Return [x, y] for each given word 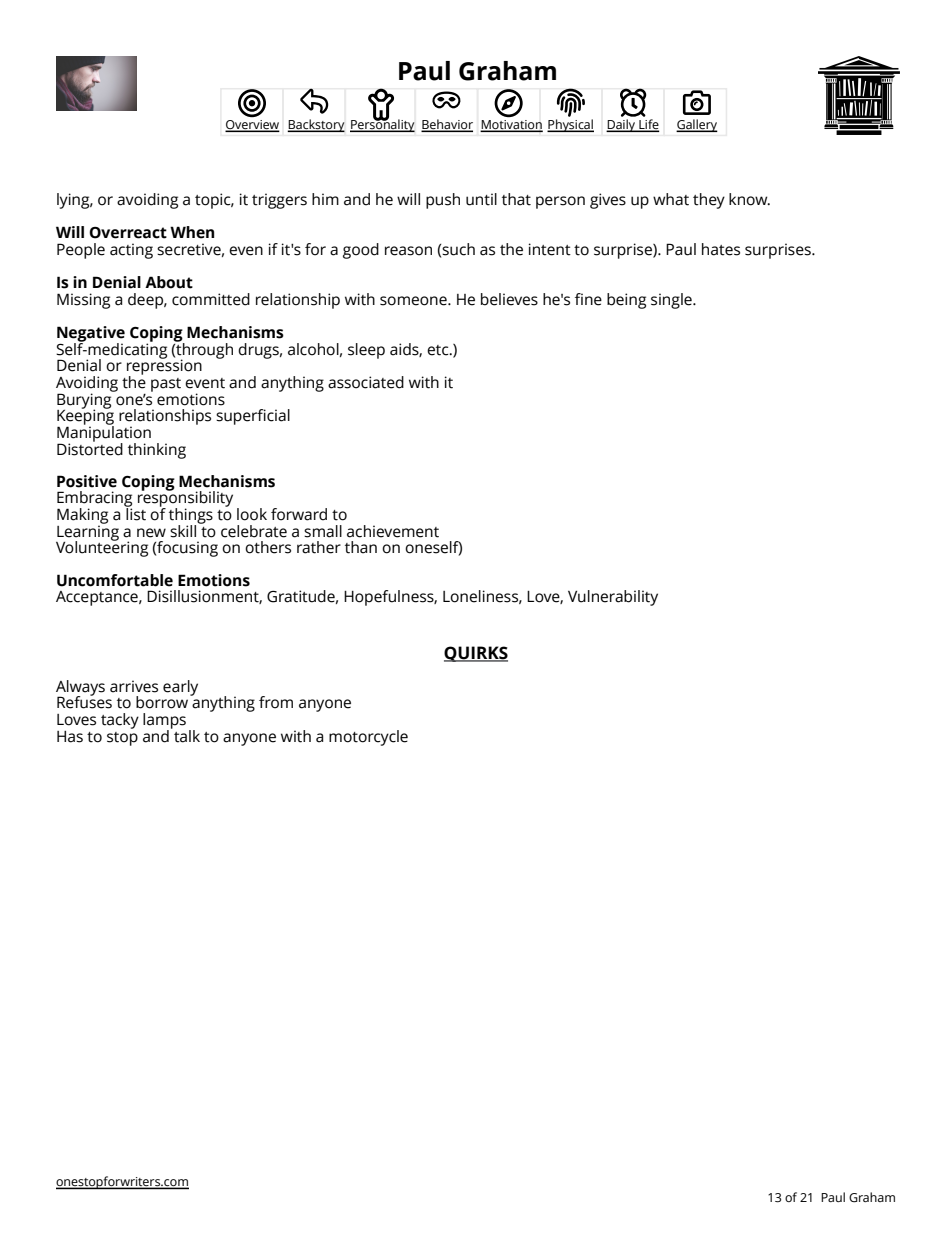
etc [439, 350]
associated [366, 382]
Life [648, 125]
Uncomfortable [115, 580]
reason [408, 251]
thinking [157, 451]
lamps [164, 722]
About [169, 282]
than [361, 547]
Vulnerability [613, 598]
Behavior [447, 125]
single [672, 301]
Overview [252, 126]
